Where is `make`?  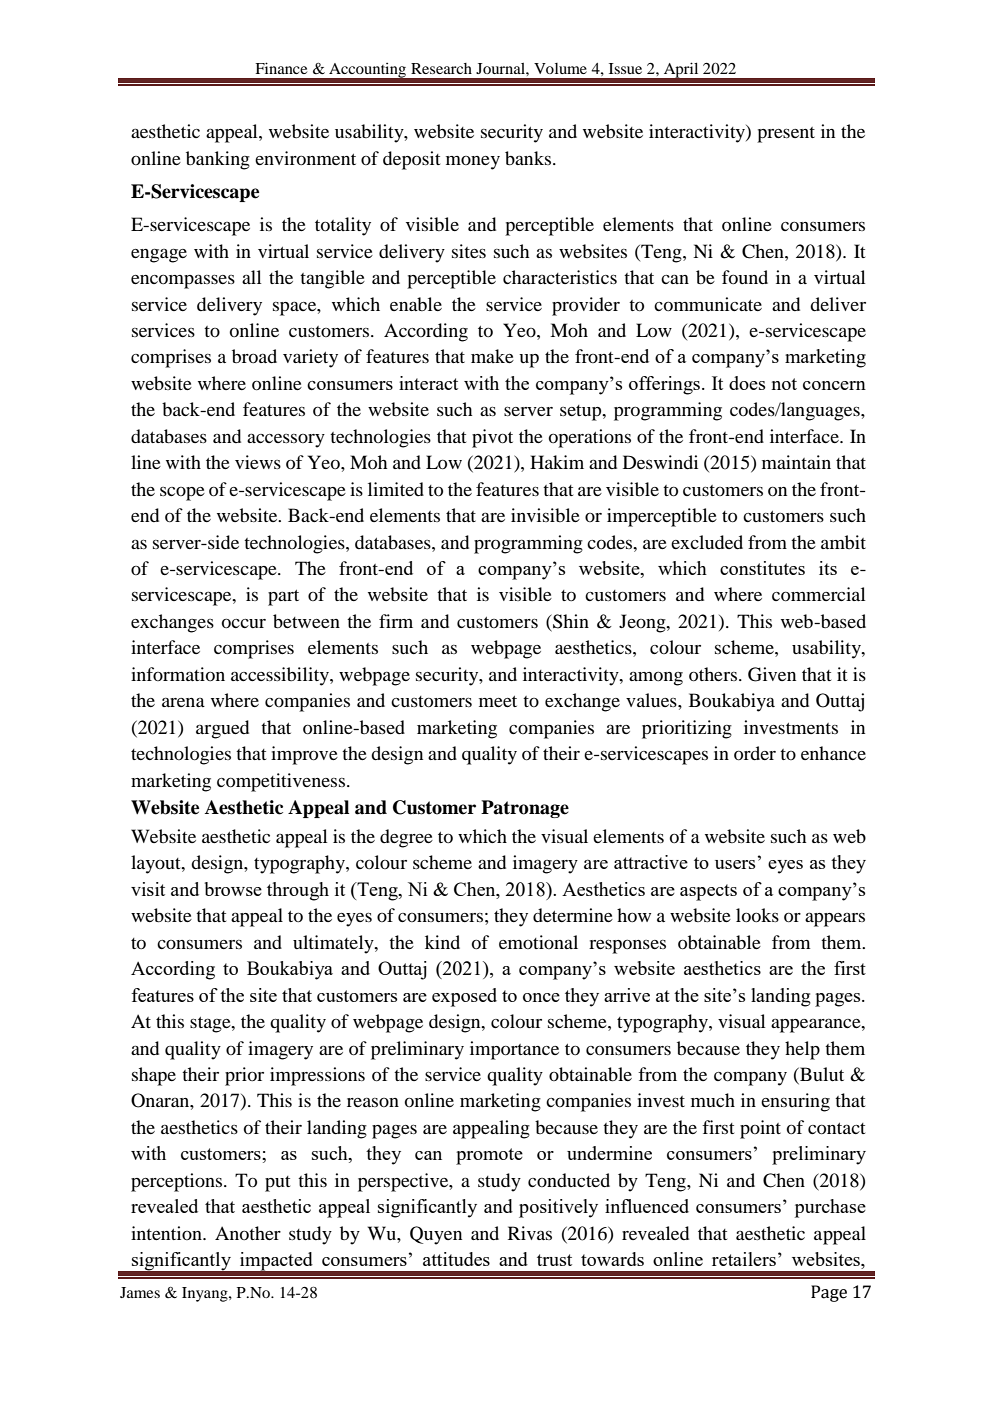
make is located at coordinates (492, 356).
